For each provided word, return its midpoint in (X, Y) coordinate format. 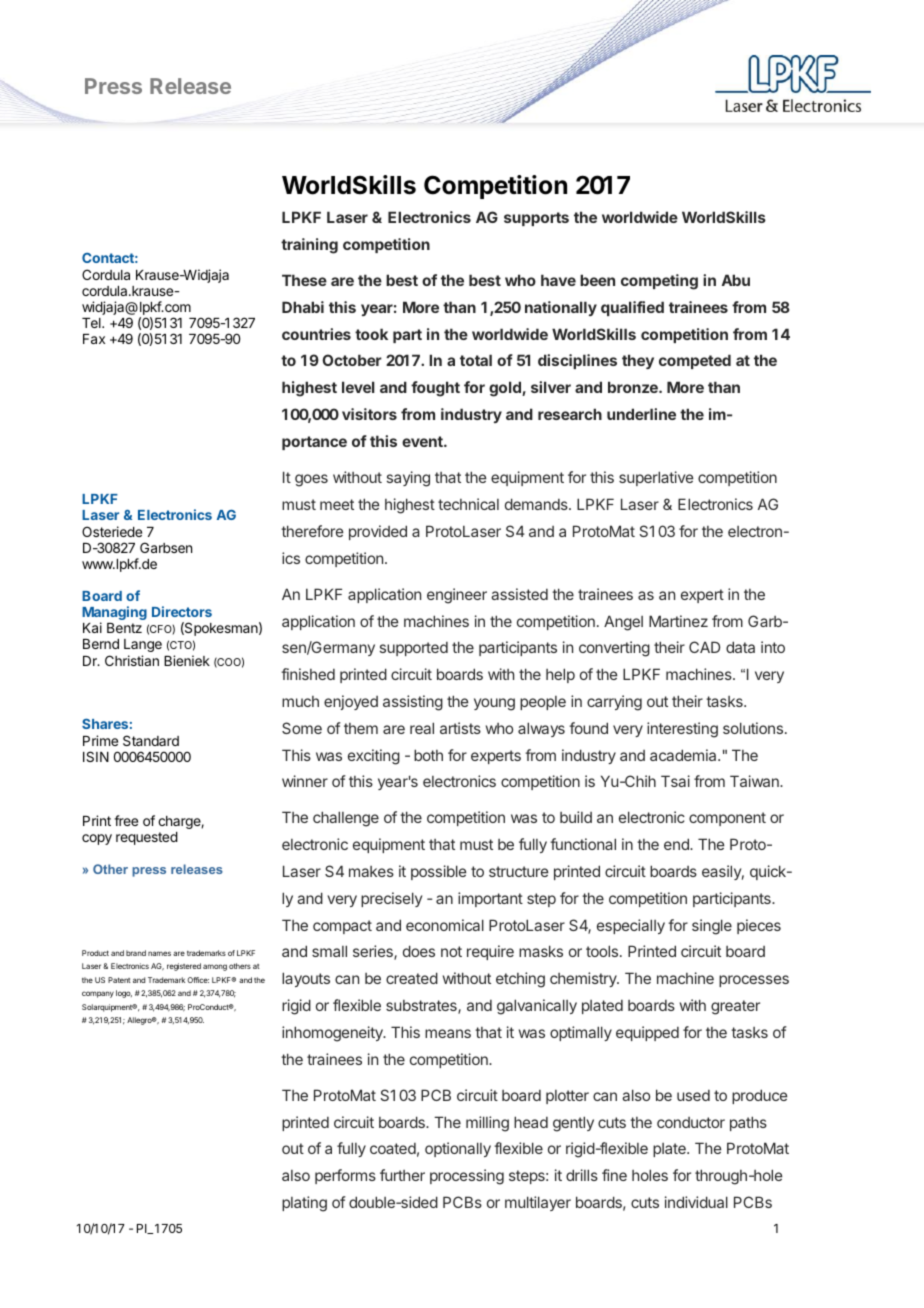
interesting (682, 730)
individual (696, 1202)
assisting (413, 703)
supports (536, 219)
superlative (656, 478)
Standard (151, 740)
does (419, 951)
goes (311, 480)
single (712, 927)
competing (659, 282)
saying (408, 479)
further (402, 1175)
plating (304, 1204)
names (159, 953)
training (309, 246)
